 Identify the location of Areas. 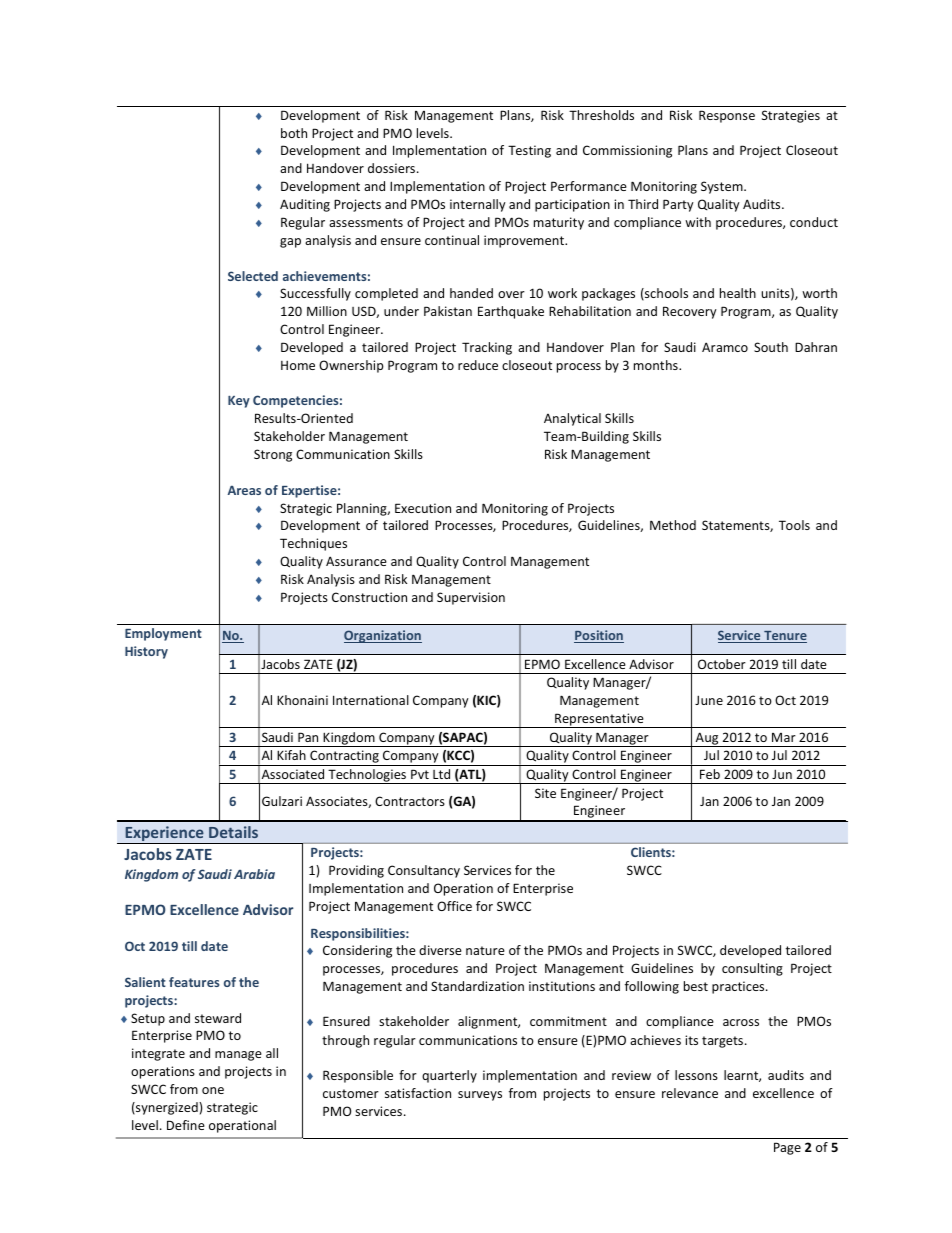
(244, 490).
